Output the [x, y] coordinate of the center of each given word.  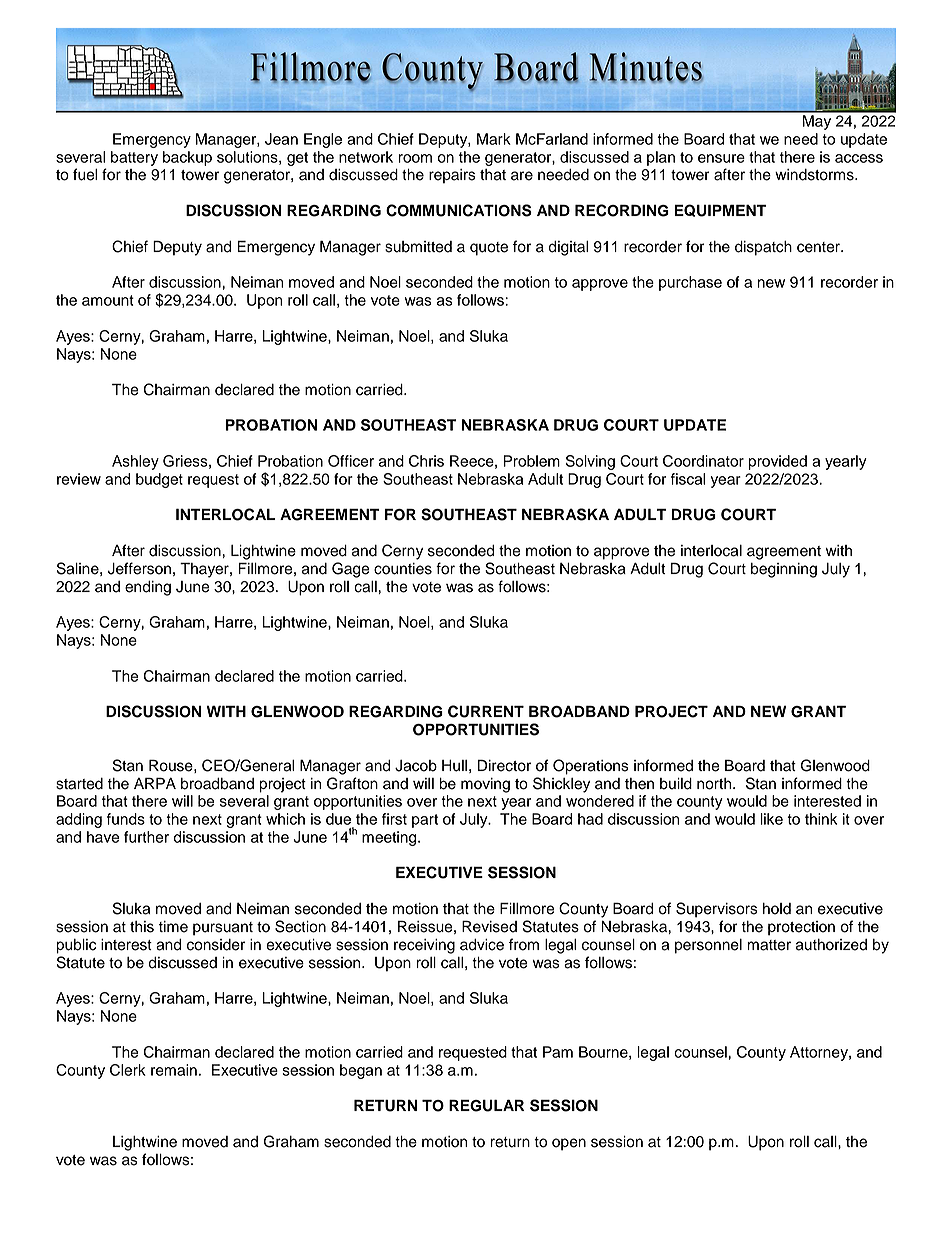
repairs [452, 176]
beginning [784, 570]
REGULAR [486, 1105]
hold [777, 909]
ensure [721, 158]
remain [174, 1070]
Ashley [135, 462]
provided [778, 462]
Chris [426, 461]
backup [187, 158]
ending [148, 588]
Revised [489, 926]
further [146, 837]
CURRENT [486, 711]
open [569, 1144]
